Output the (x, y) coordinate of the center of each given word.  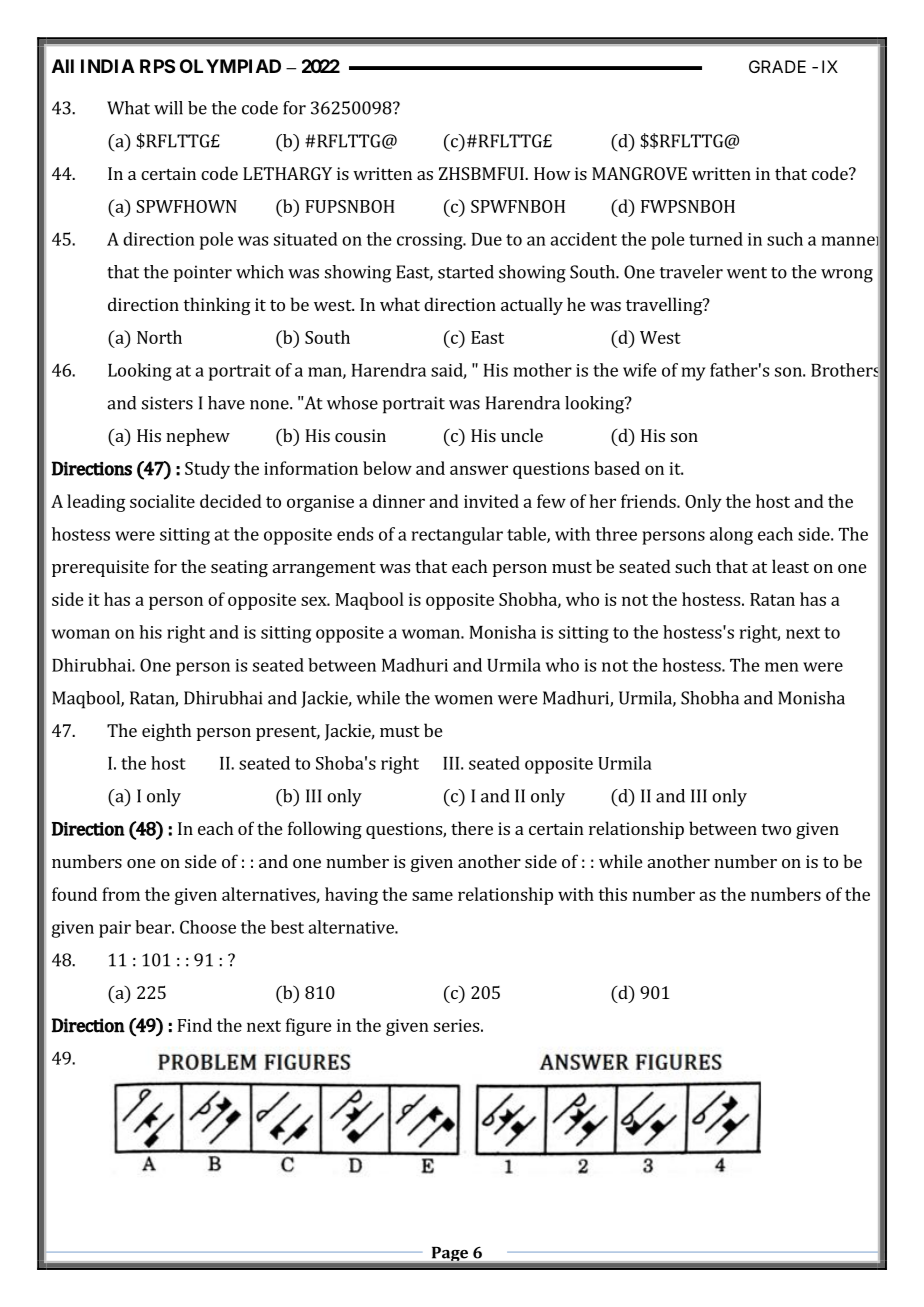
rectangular (457, 536)
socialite (162, 501)
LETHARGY (287, 173)
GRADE (777, 66)
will (168, 108)
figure (309, 1027)
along (731, 536)
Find (194, 1025)
